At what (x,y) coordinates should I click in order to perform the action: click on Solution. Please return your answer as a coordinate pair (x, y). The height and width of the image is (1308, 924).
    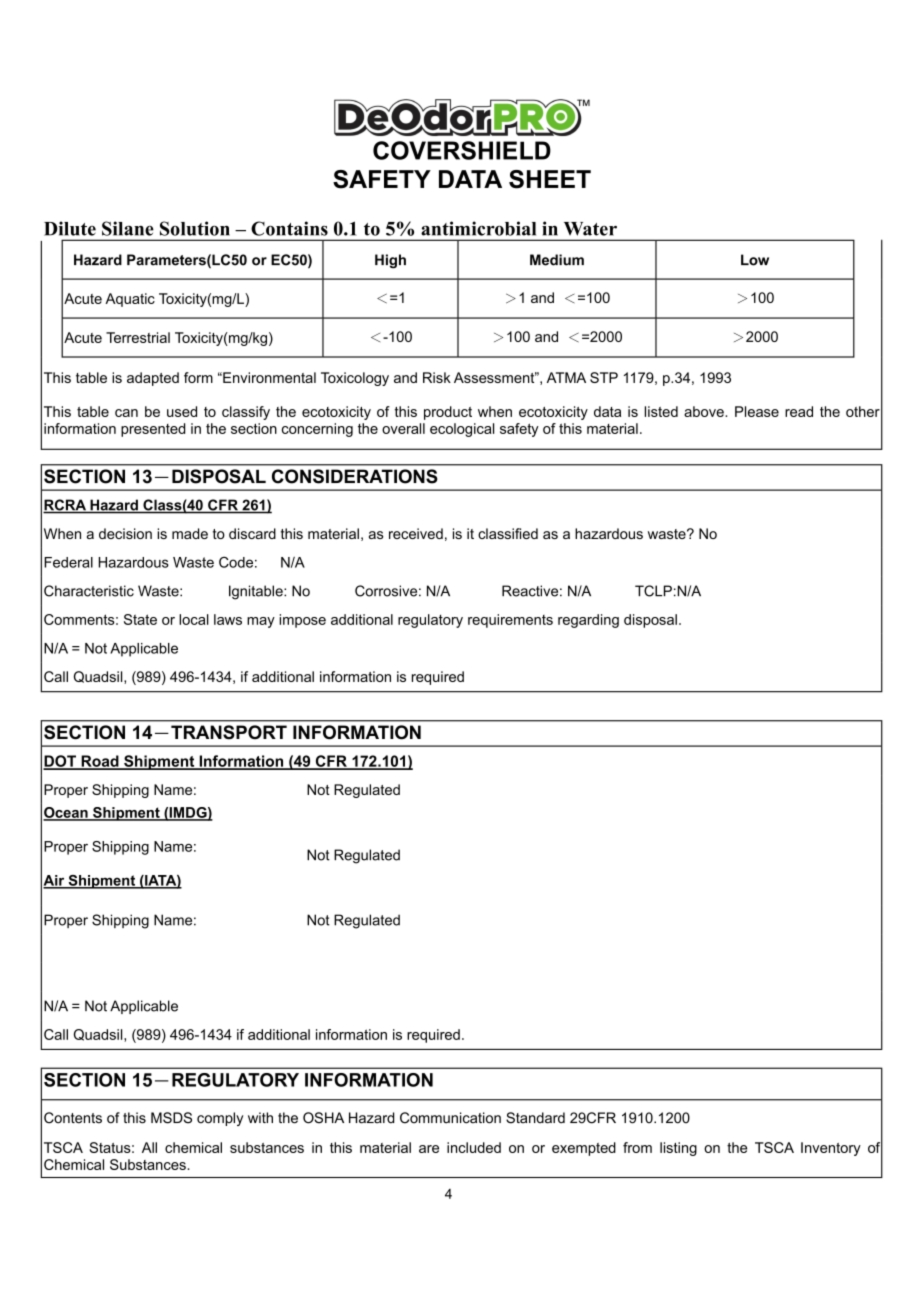
    Looking at the image, I should click on (195, 228).
